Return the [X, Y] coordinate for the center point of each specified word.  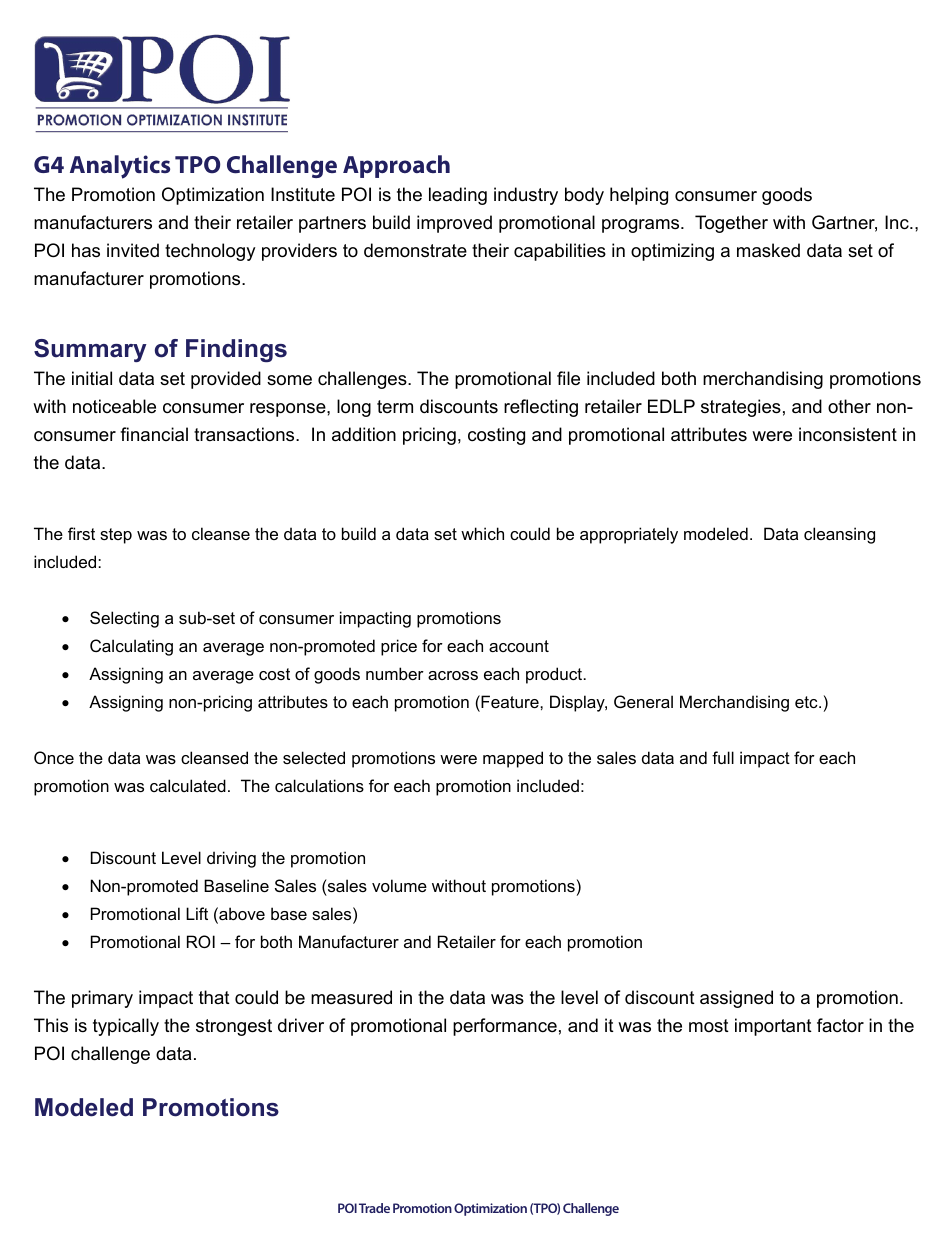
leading [458, 196]
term [395, 406]
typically [126, 1027]
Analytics [120, 167]
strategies [741, 408]
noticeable [114, 406]
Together [731, 224]
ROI [201, 941]
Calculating [131, 647]
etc [807, 702]
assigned [736, 999]
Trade [374, 1208]
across [453, 675]
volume [399, 885]
